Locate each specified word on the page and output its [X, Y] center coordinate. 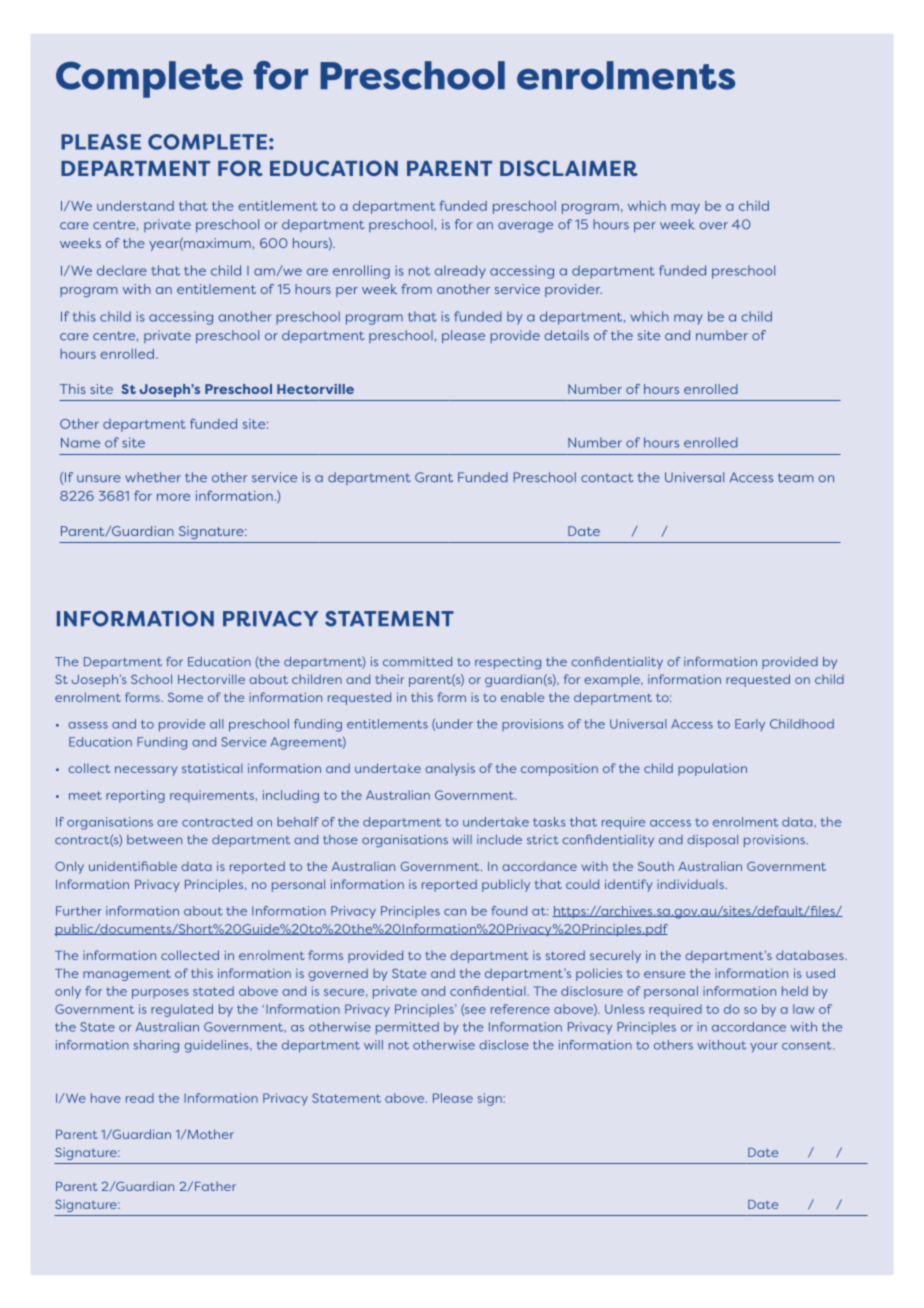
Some [185, 697]
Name [80, 443]
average [525, 227]
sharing [156, 1046]
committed [417, 662]
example [613, 680]
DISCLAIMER [569, 168]
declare [122, 270]
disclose [504, 1045]
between [154, 840]
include [499, 840]
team [796, 478]
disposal [712, 841]
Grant [434, 477]
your [764, 1048]
